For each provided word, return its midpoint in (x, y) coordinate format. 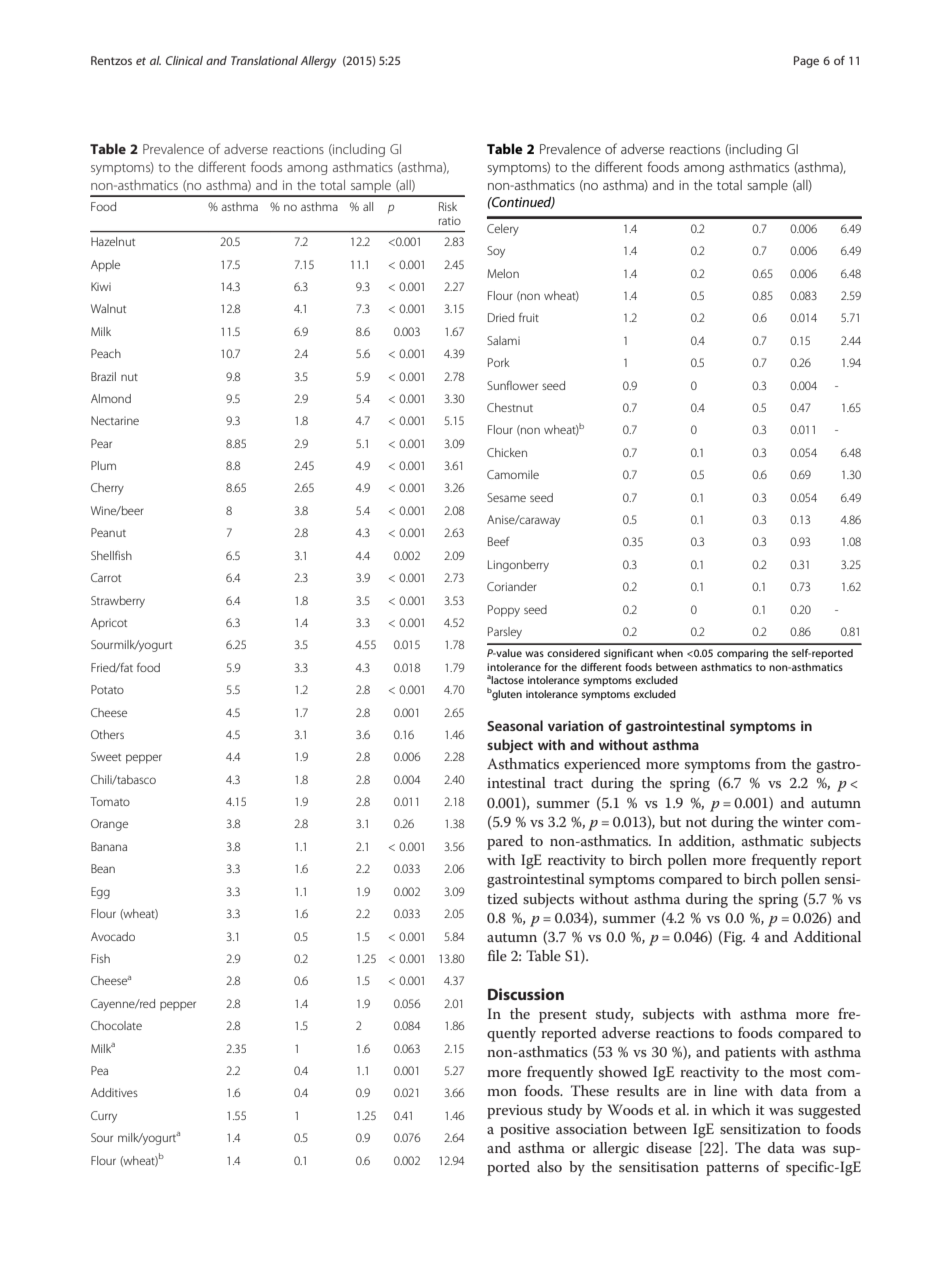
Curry (104, 1117)
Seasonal (515, 725)
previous (515, 1112)
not (696, 822)
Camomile (513, 474)
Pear (101, 443)
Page (806, 62)
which (731, 1109)
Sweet (106, 756)
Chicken (507, 452)
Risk (448, 206)
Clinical (184, 60)
